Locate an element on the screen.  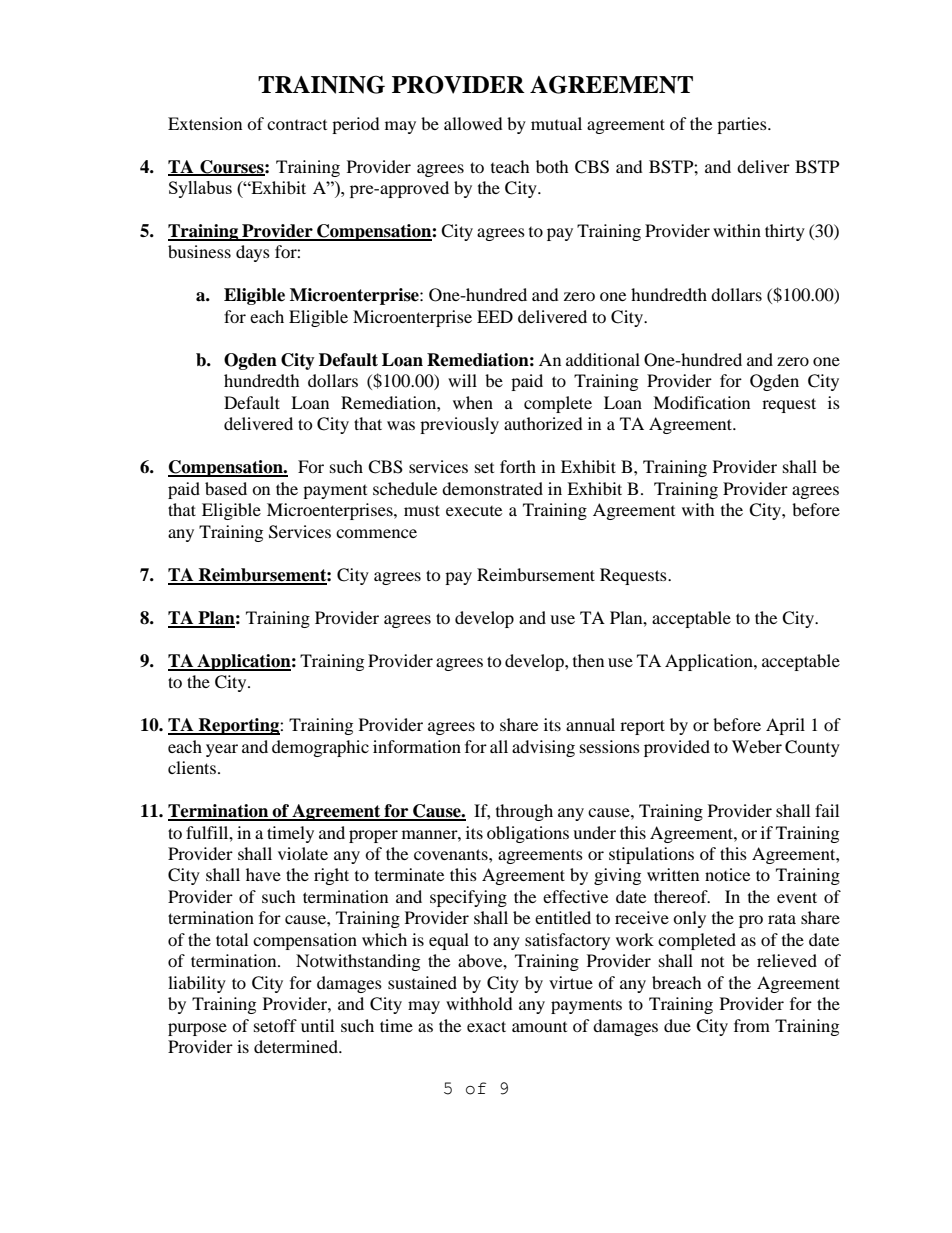
commence is located at coordinates (376, 533).
